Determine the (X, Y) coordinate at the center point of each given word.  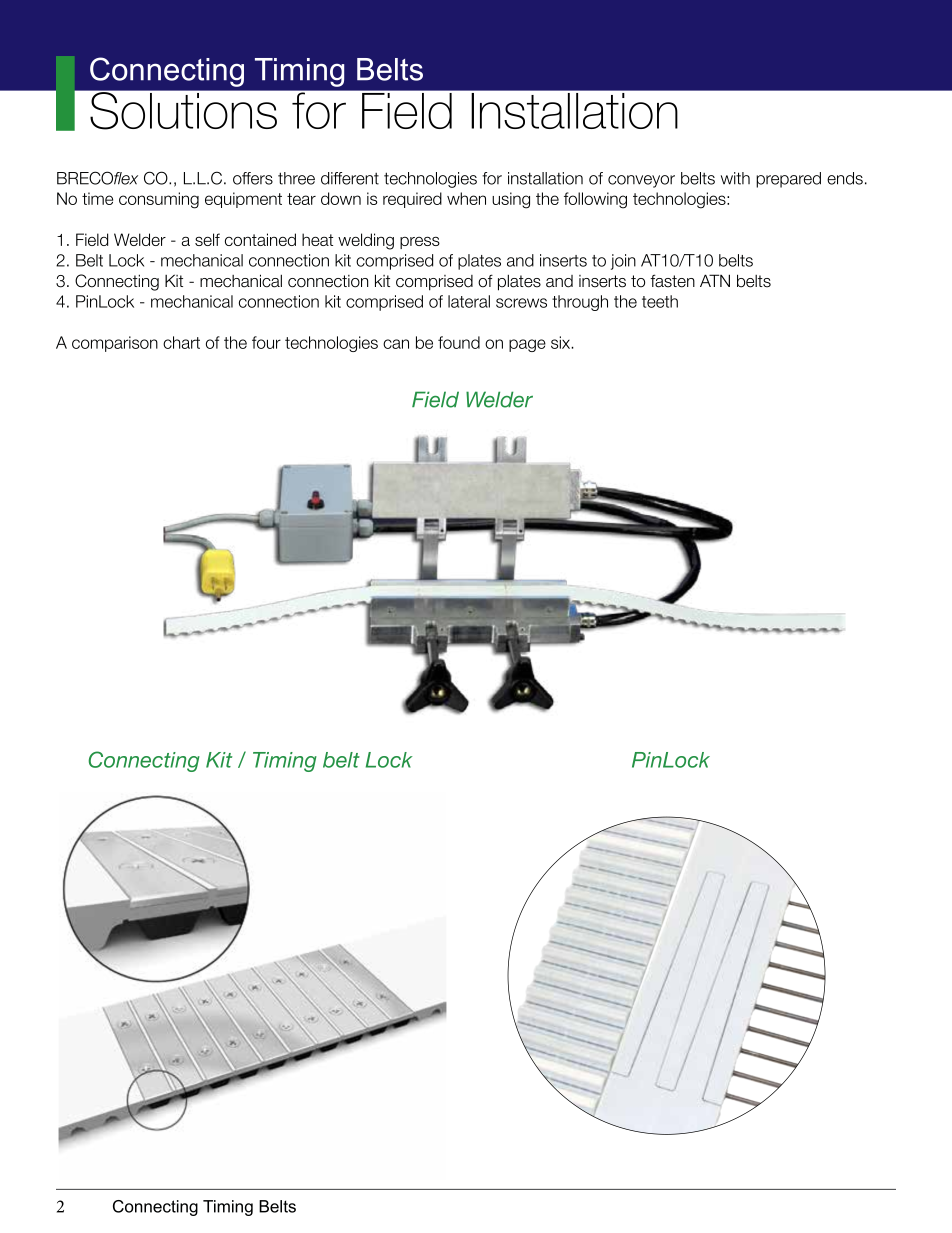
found (459, 342)
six (562, 342)
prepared (788, 180)
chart (181, 342)
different (350, 178)
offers (253, 178)
